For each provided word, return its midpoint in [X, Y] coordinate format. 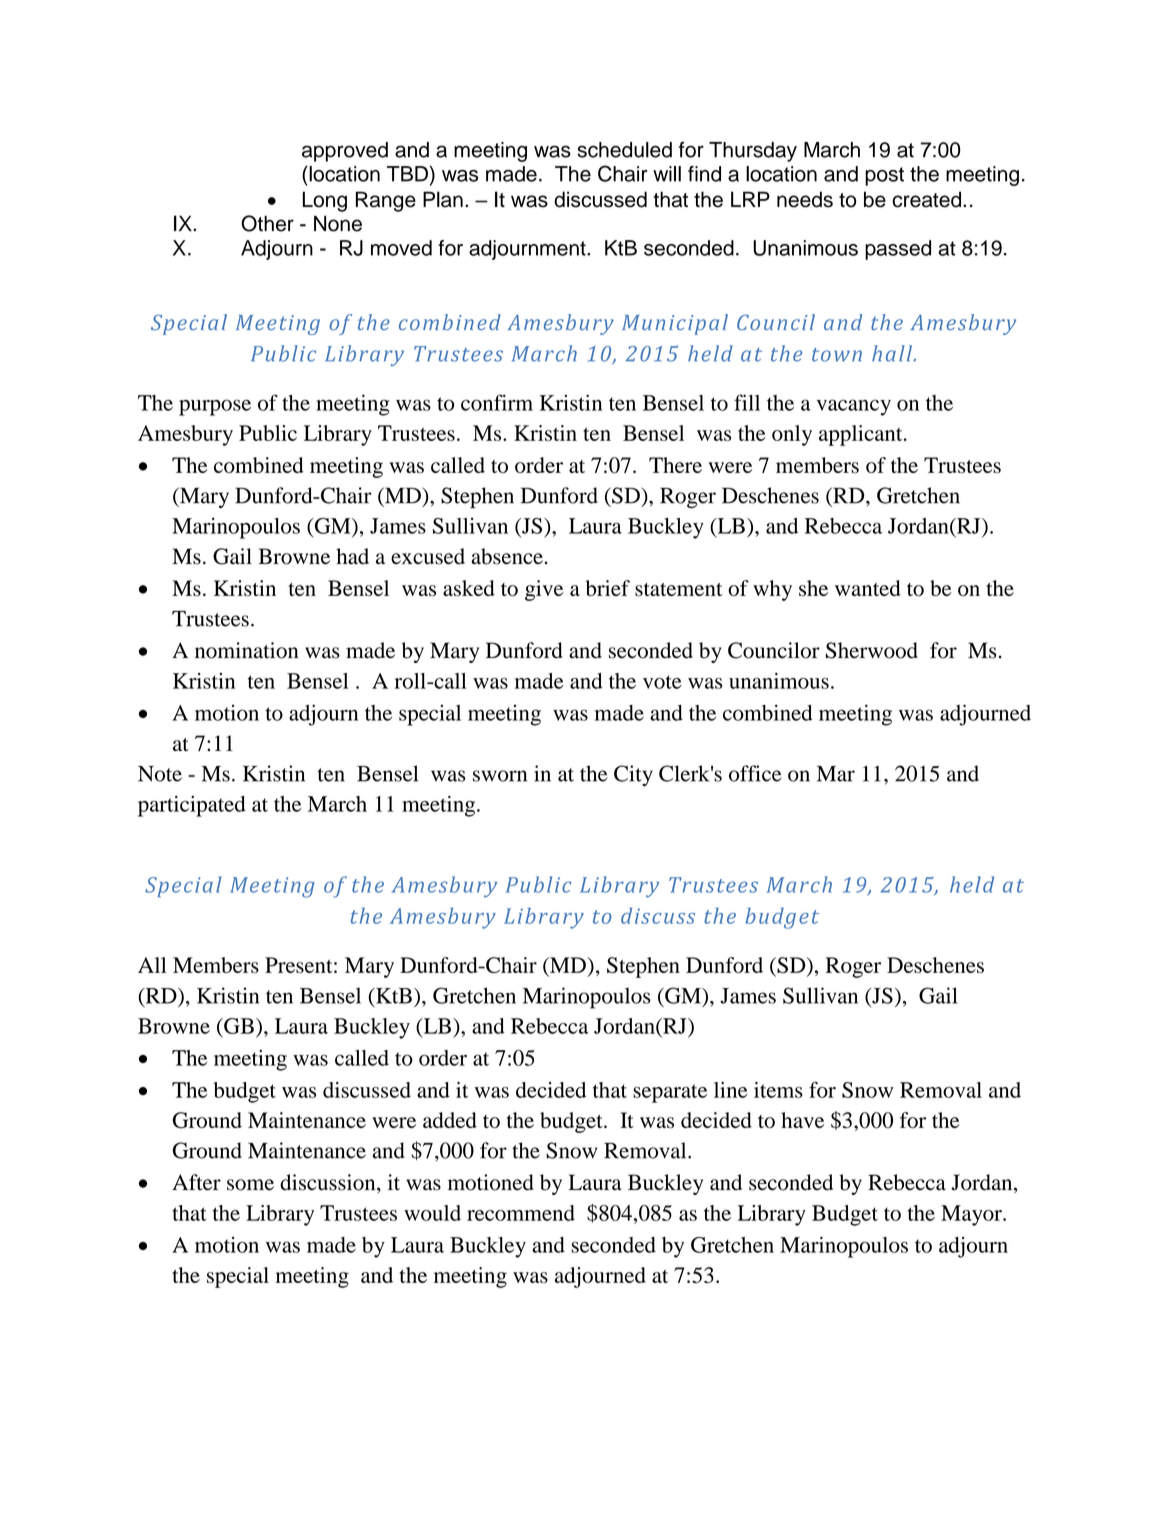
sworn [500, 776]
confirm [497, 402]
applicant [862, 435]
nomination [247, 650]
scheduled [624, 150]
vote [662, 682]
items [778, 1090]
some [250, 1185]
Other [267, 223]
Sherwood [872, 650]
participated [192, 806]
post [884, 176]
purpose [215, 407]
